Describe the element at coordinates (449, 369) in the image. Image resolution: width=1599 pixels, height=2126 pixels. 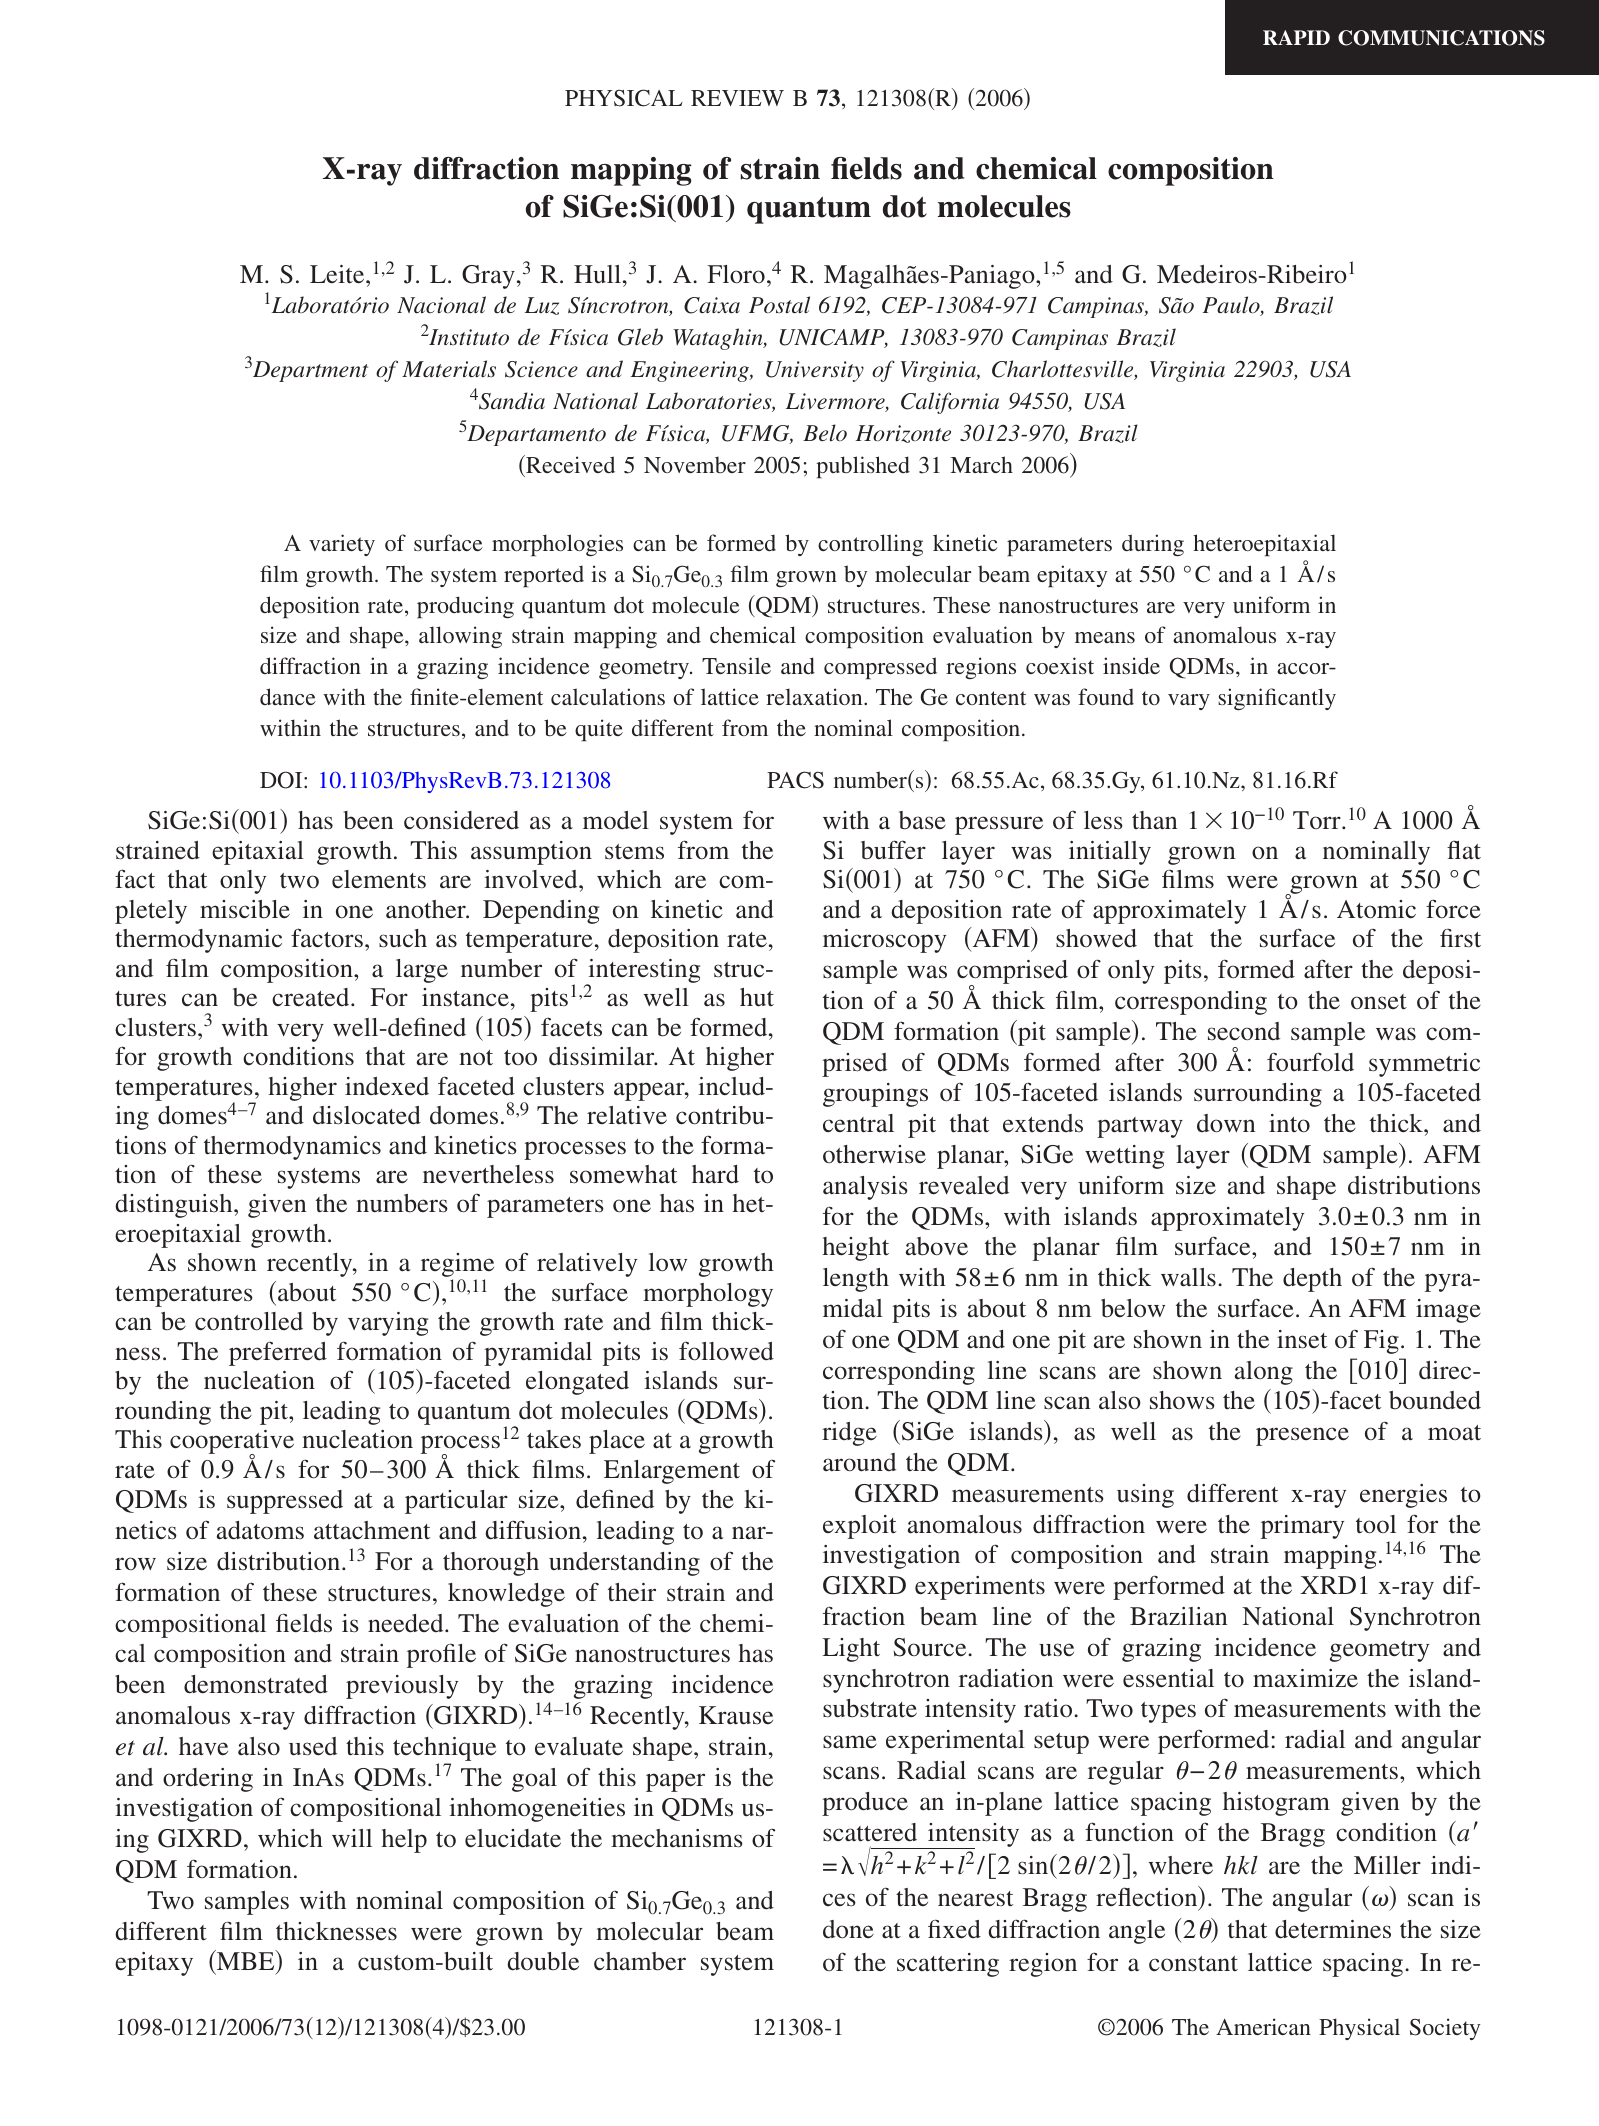
I see `Materials` at that location.
